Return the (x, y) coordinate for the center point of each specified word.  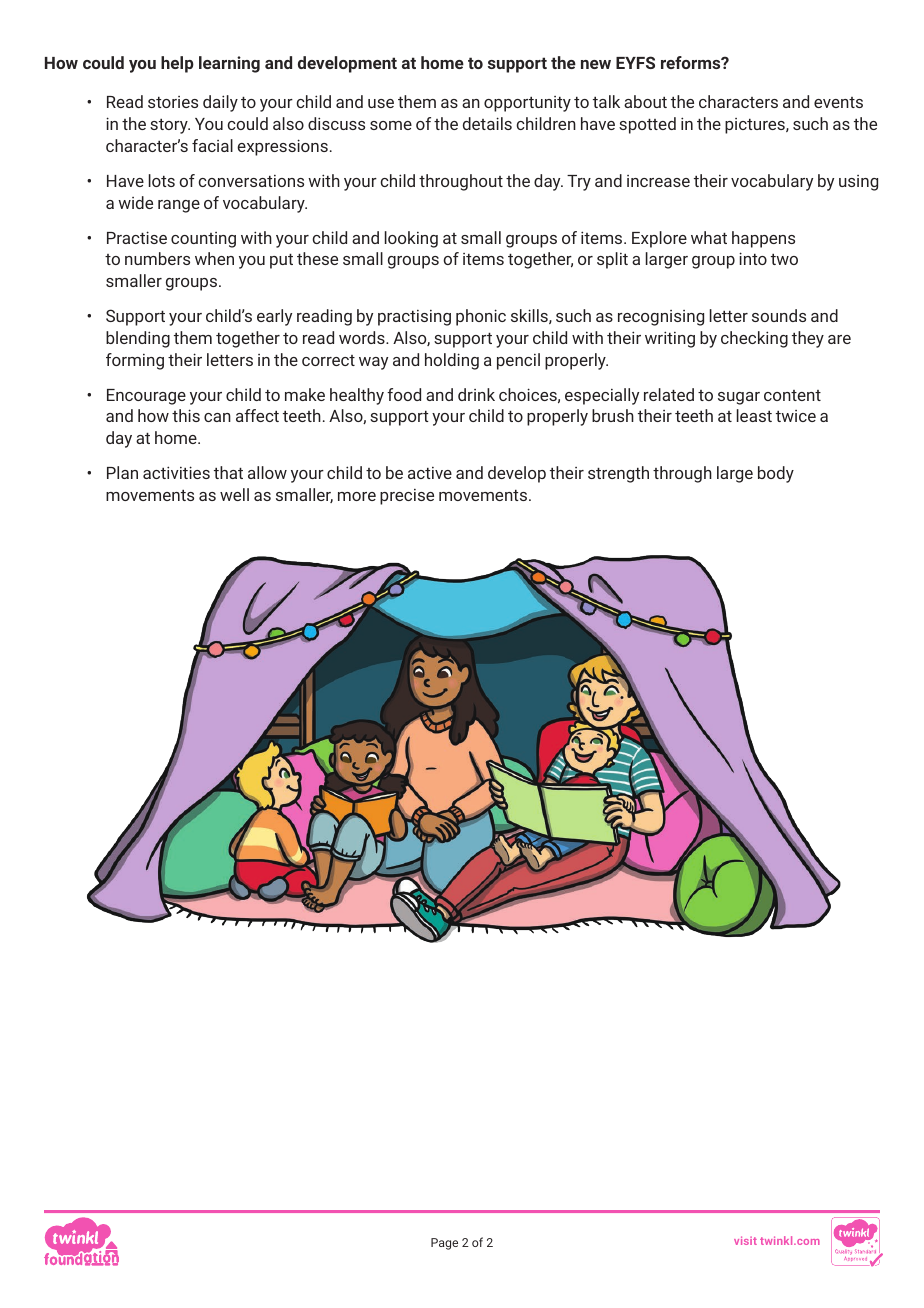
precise (407, 497)
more (357, 496)
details (487, 123)
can (217, 417)
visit (745, 1240)
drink (476, 394)
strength (618, 474)
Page (444, 1244)
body (776, 474)
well (234, 494)
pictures (756, 126)
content (792, 395)
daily (220, 103)
